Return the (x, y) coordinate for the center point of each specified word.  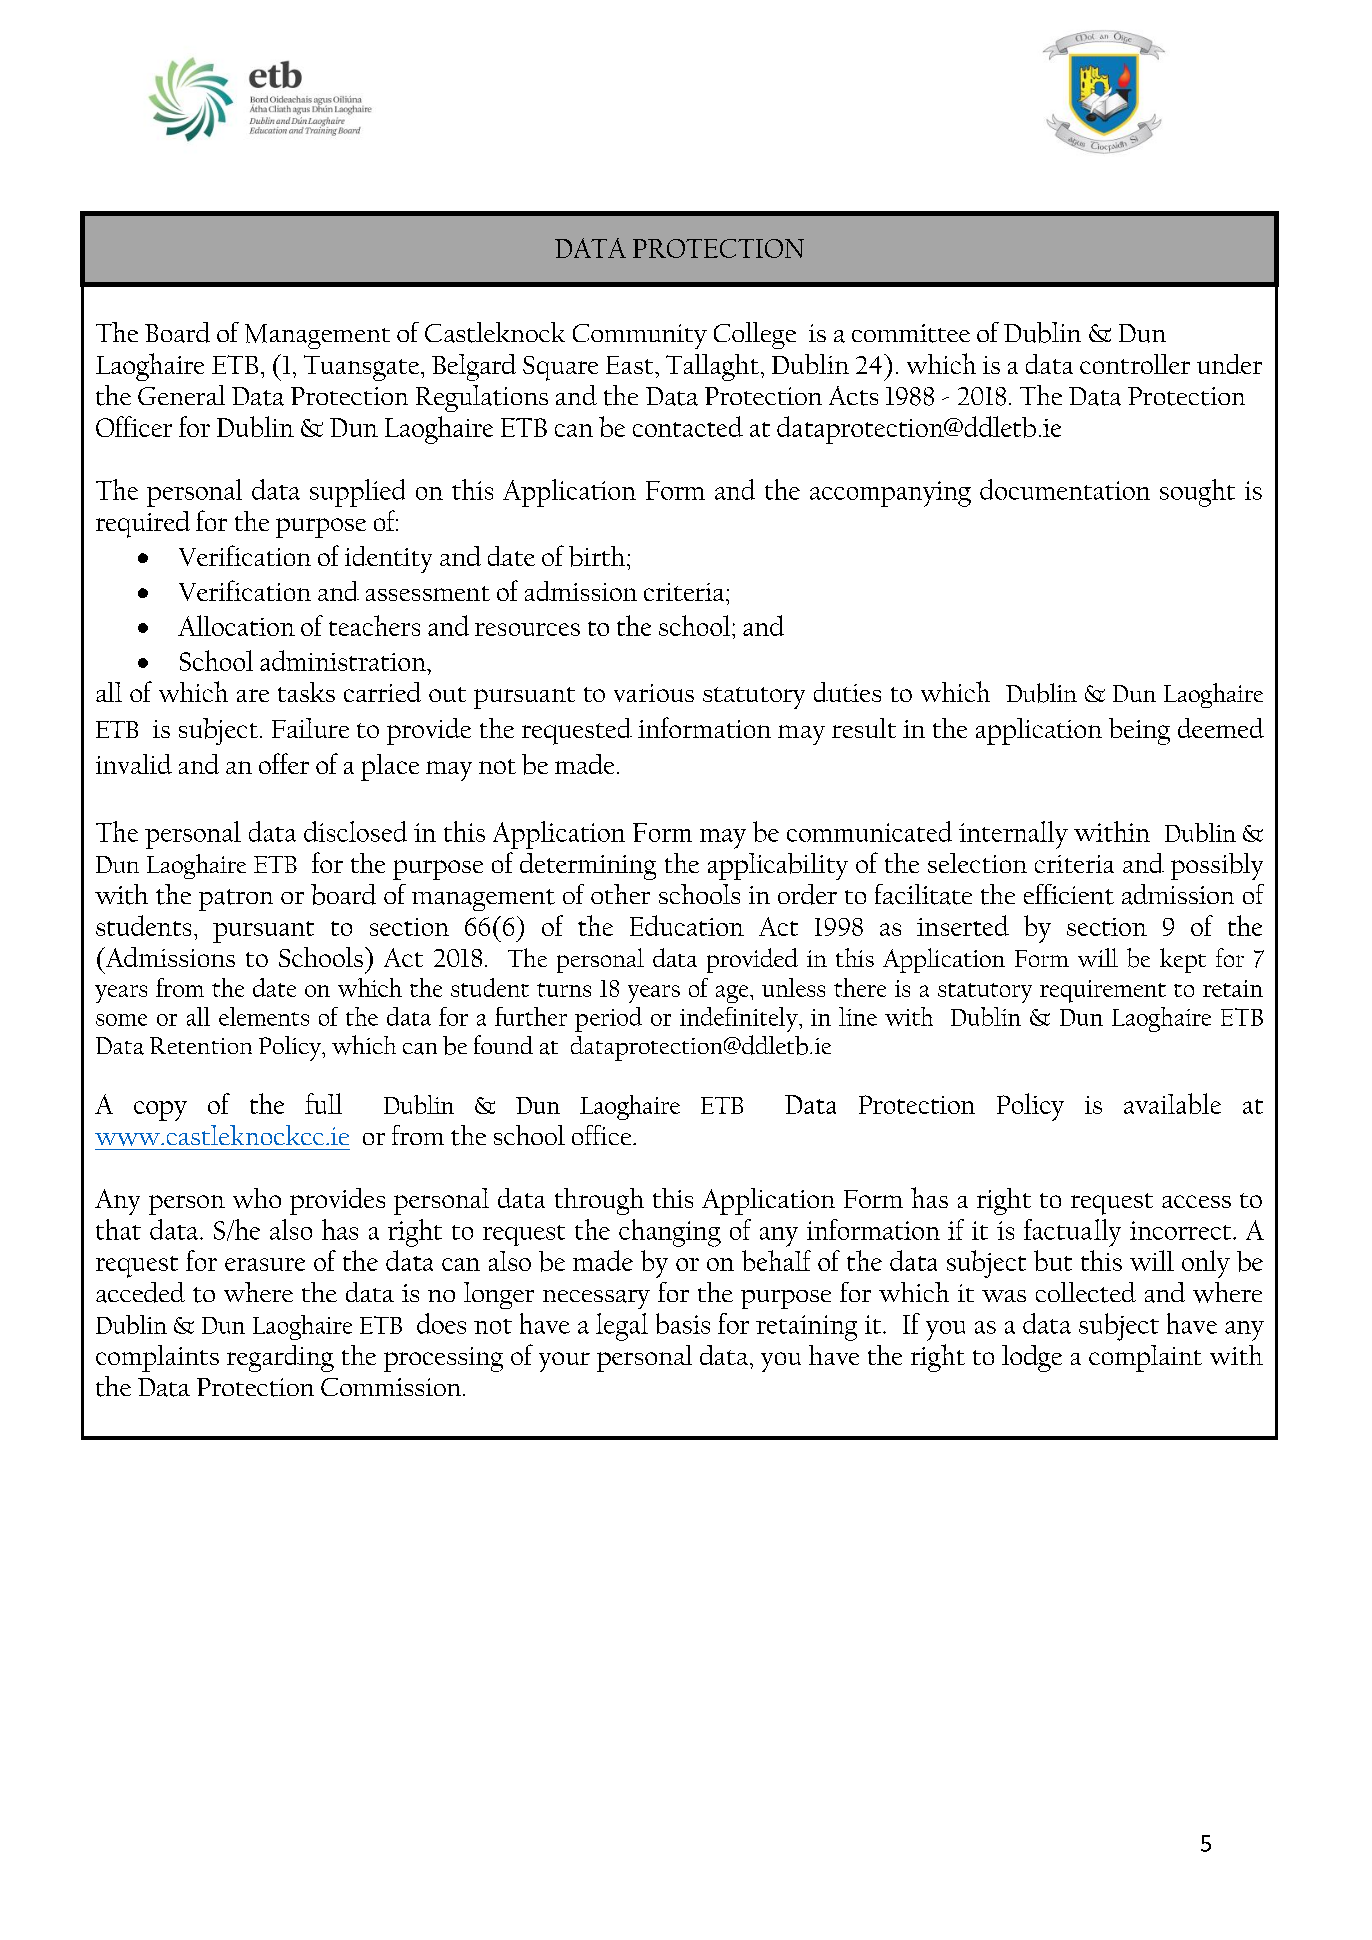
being (1139, 731)
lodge (1032, 1358)
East (631, 365)
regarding (280, 1358)
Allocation (236, 625)
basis (683, 1323)
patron (236, 900)
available (1172, 1103)
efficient (1069, 894)
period (608, 1019)
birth (597, 556)
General (181, 395)
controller (1135, 364)
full (323, 1103)
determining (588, 866)
